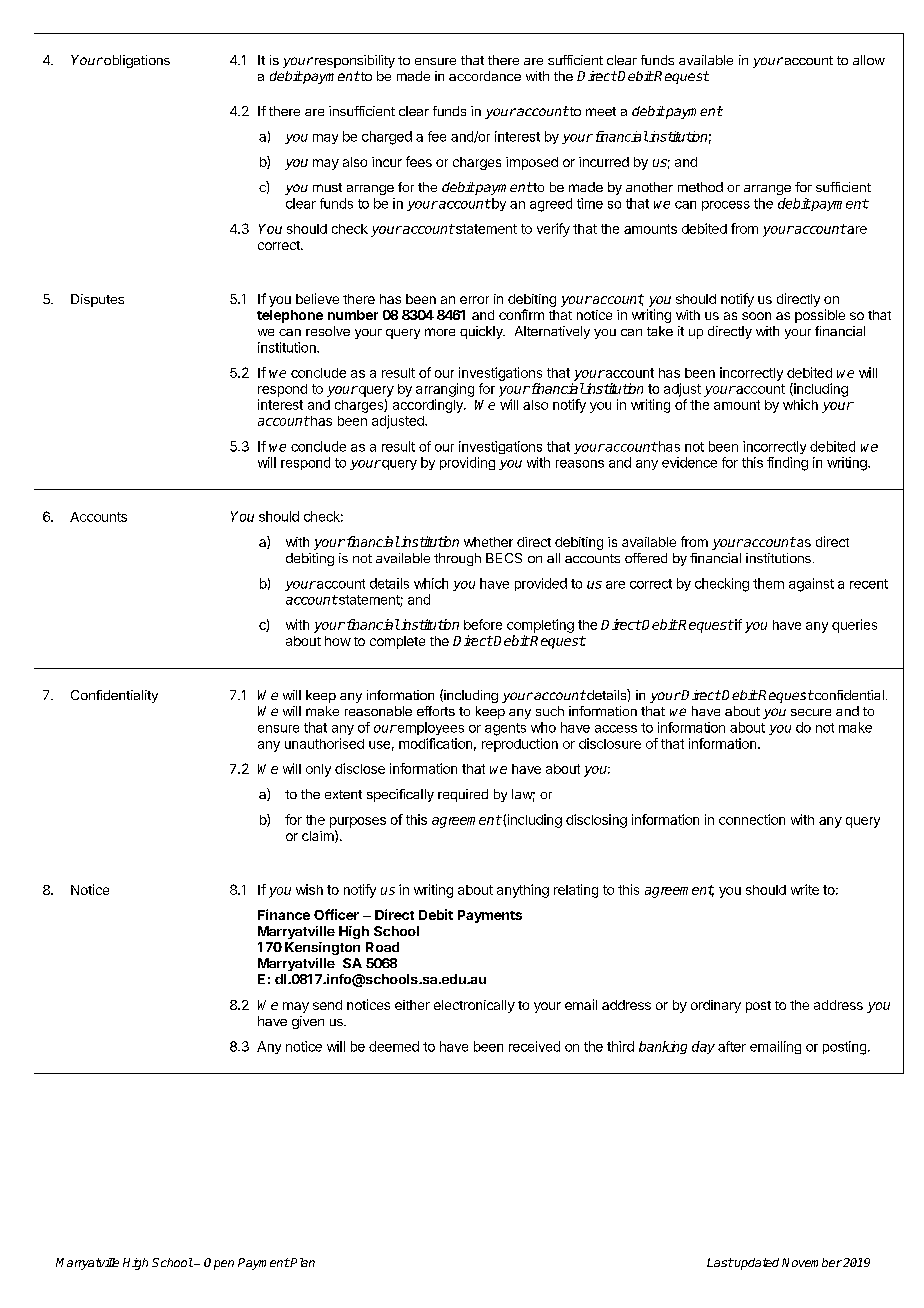 Image resolution: width=924 pixels, height=1308 pixels. What do you see at coordinates (869, 60) in the screenshot?
I see `allow` at bounding box center [869, 60].
